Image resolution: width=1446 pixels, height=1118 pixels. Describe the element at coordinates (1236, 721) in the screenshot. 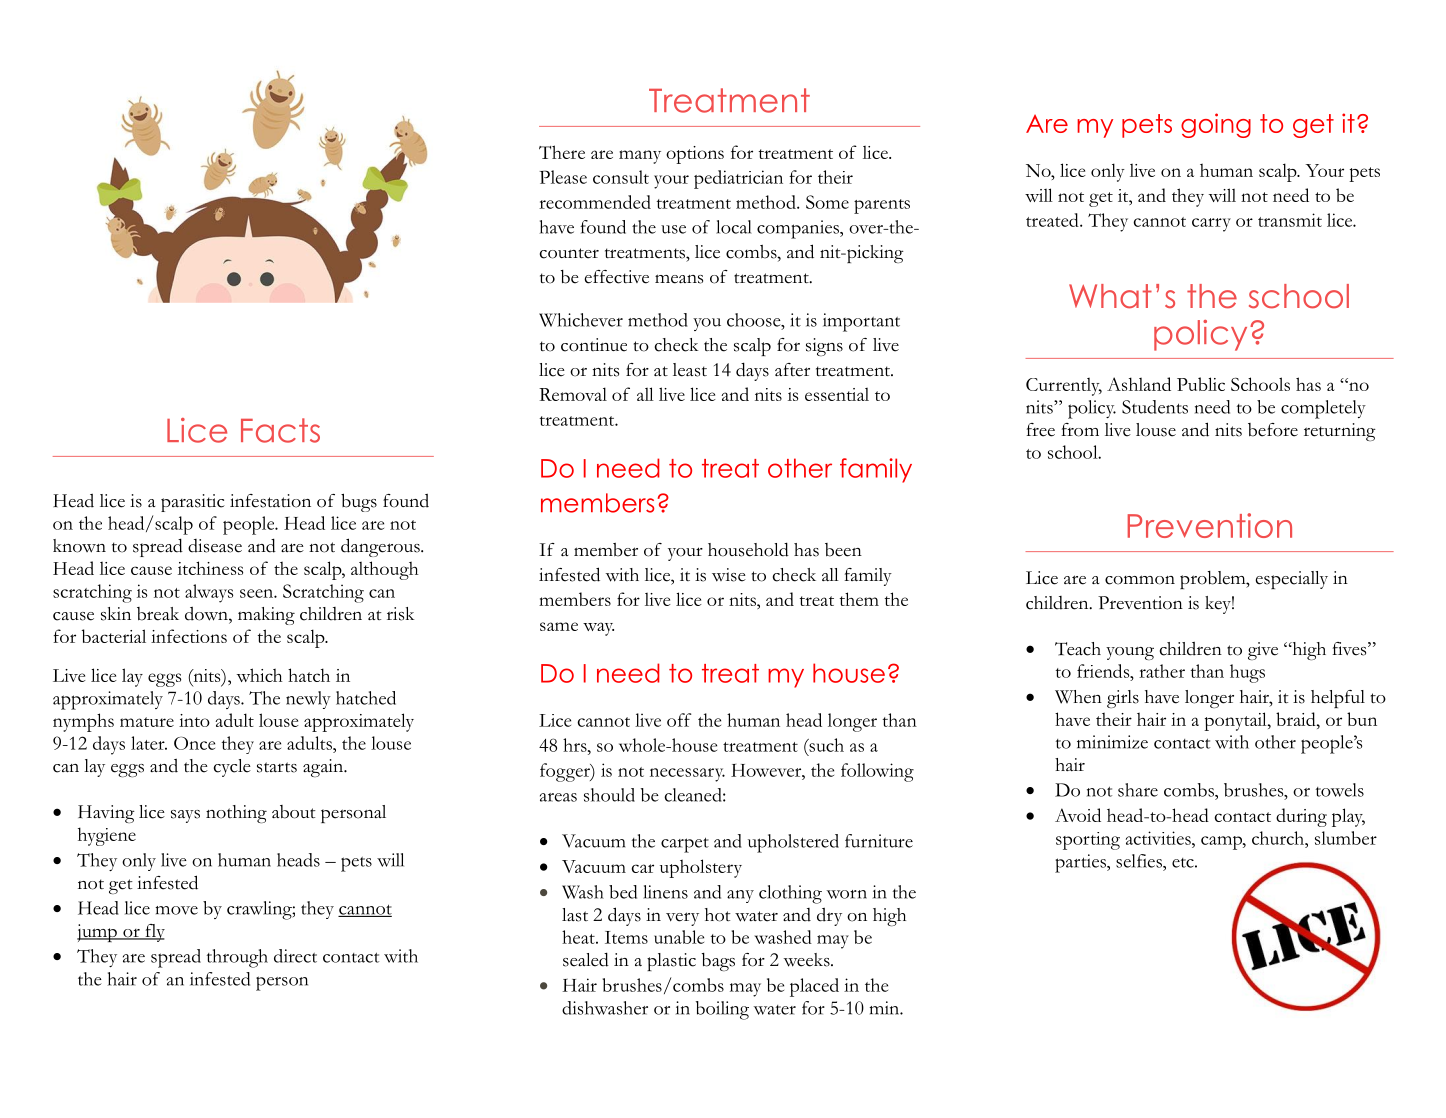

I see `ponytail` at that location.
